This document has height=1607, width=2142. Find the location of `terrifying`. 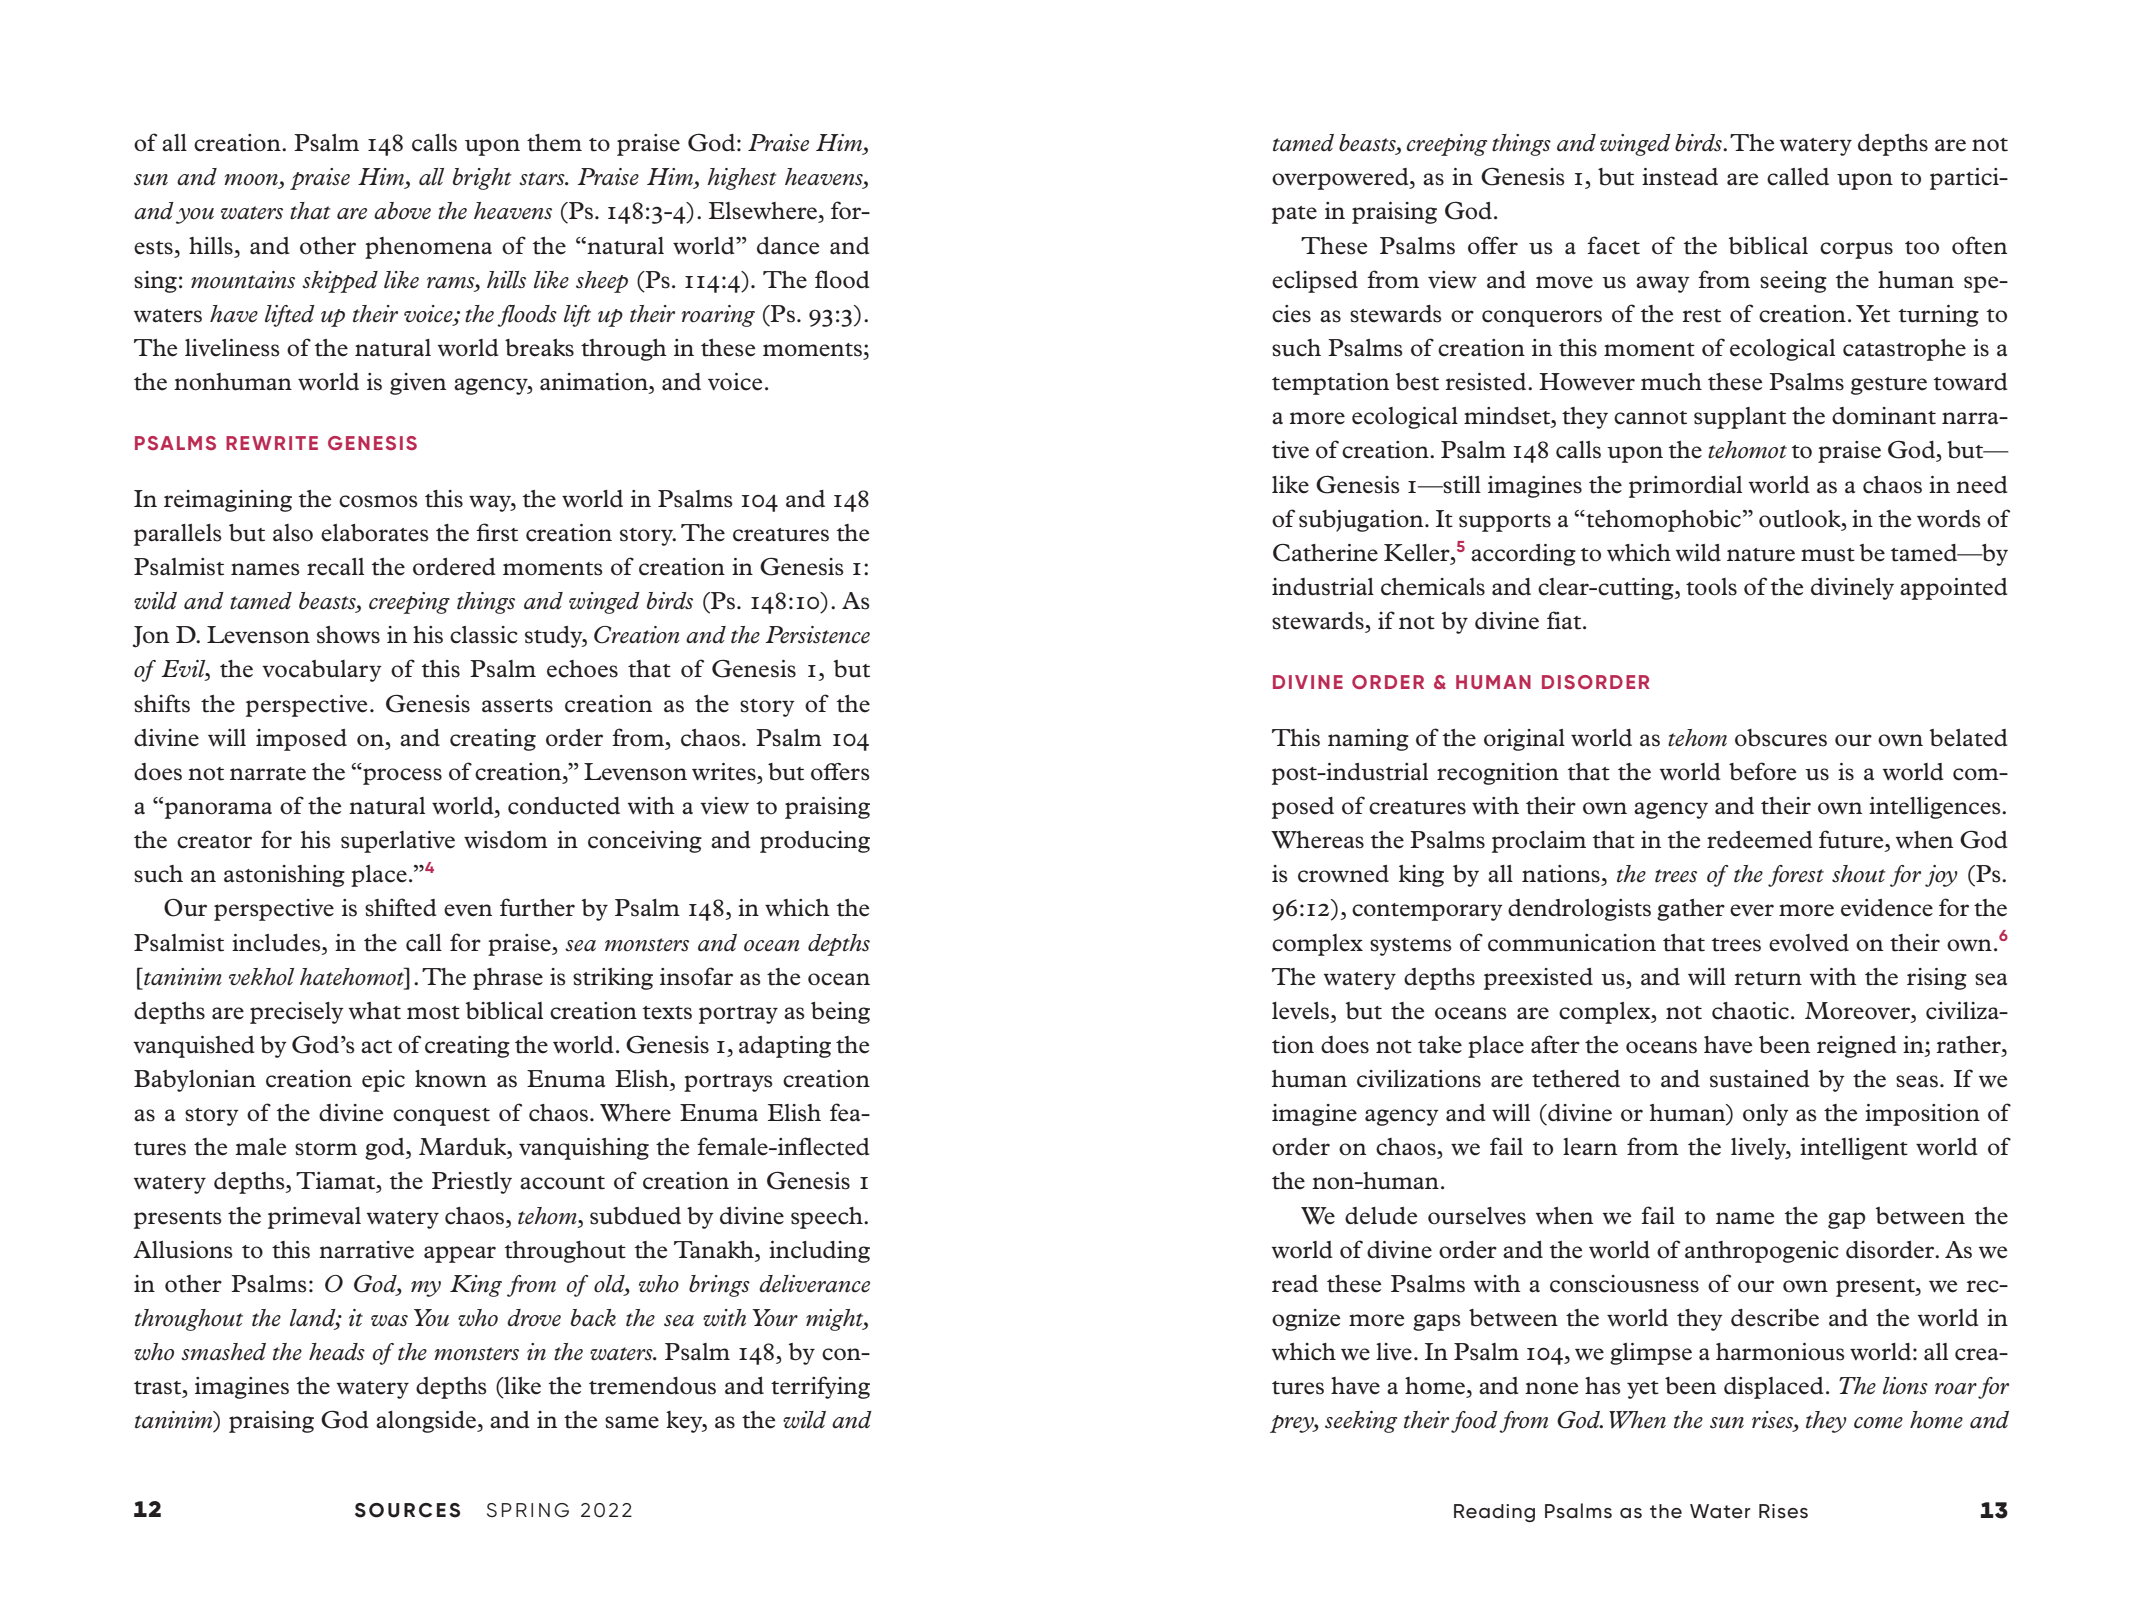

terrifying is located at coordinates (820, 1387).
